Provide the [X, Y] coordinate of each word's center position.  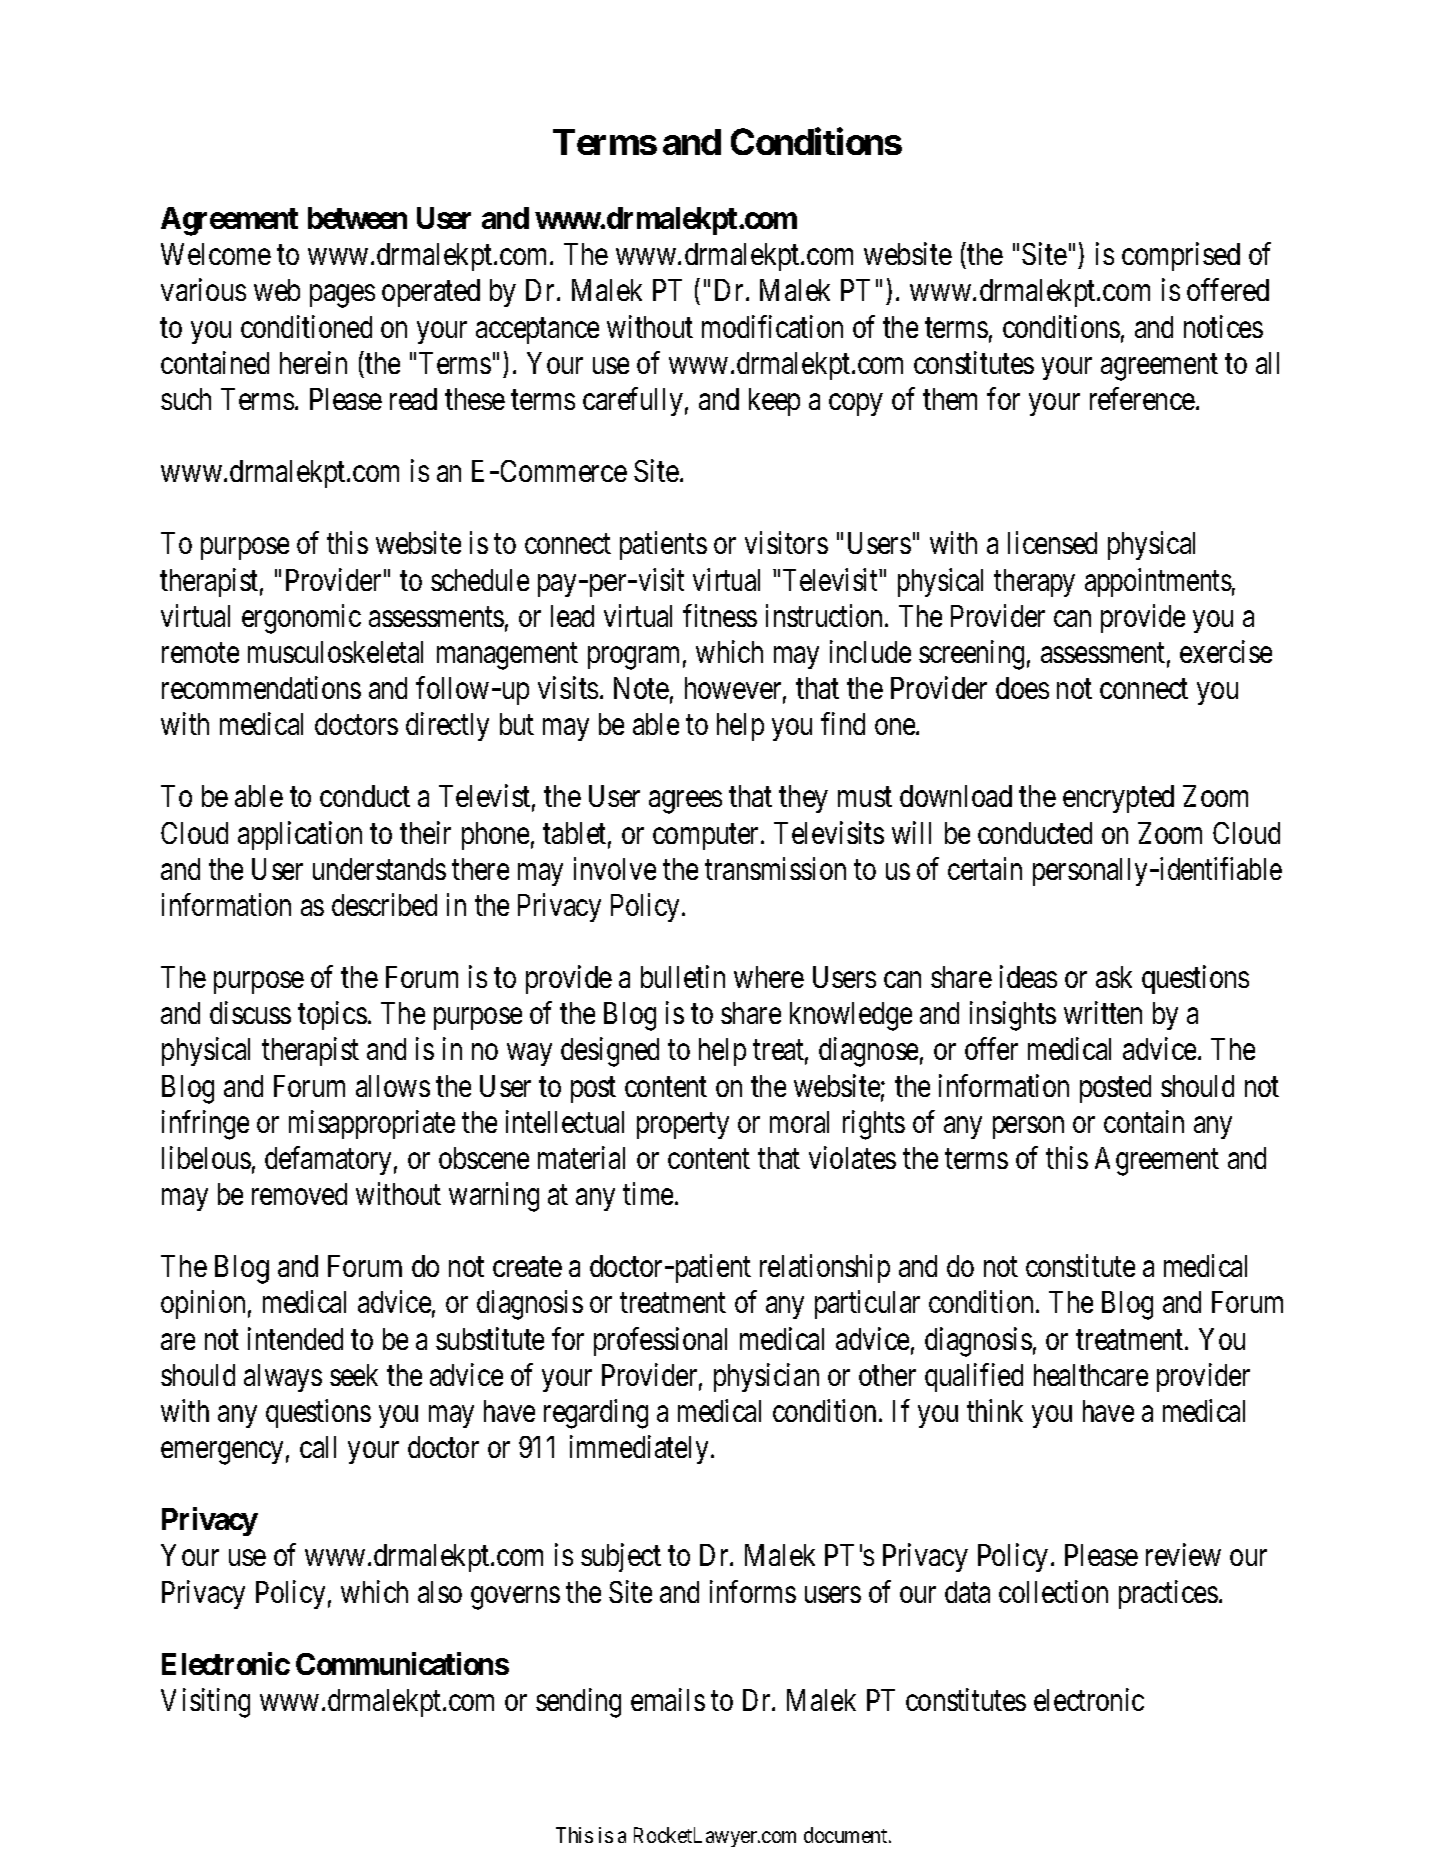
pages [342, 297]
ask [1114, 977]
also [440, 1592]
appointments [1158, 582]
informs [753, 1591]
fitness [720, 615]
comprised [1181, 257]
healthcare [1091, 1375]
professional [660, 1341]
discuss [250, 1013]
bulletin [683, 976]
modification [772, 326]
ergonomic [301, 619]
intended [295, 1338]
